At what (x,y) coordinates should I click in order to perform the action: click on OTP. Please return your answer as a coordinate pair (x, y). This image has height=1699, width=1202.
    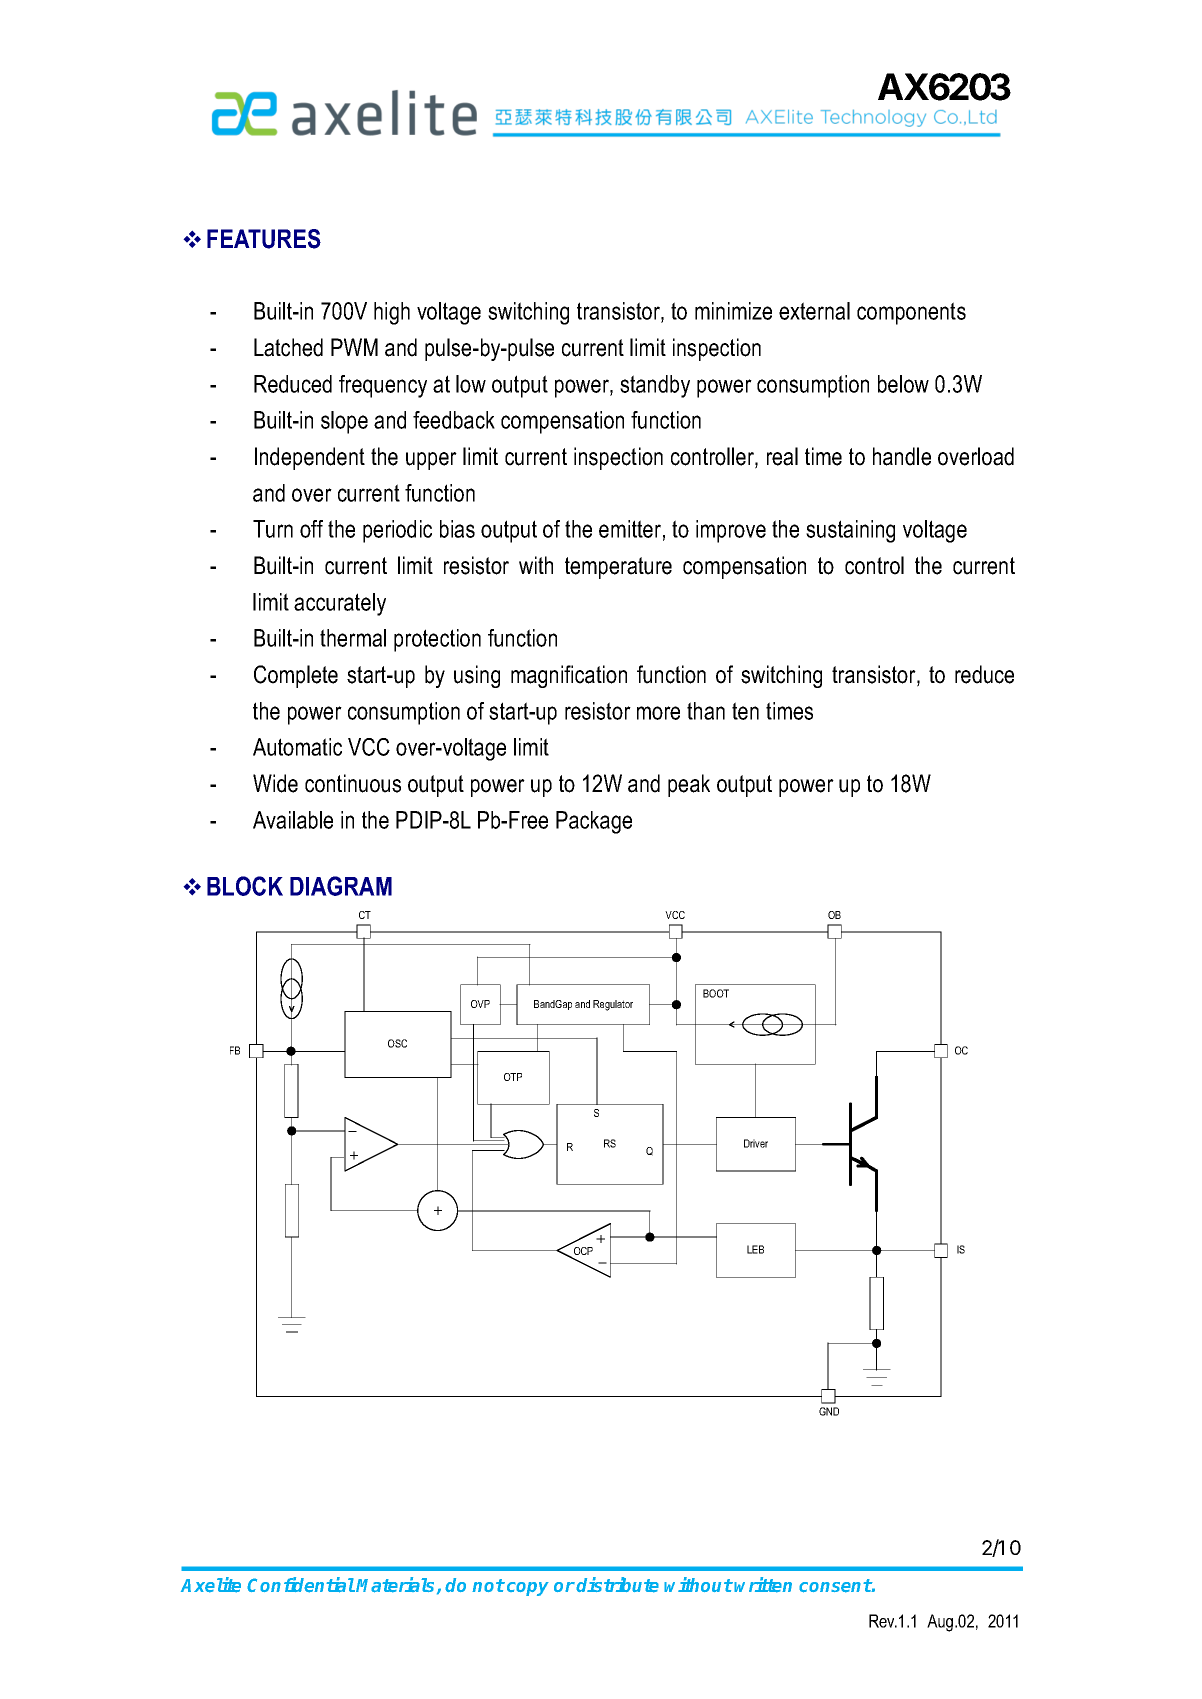
    Looking at the image, I should click on (513, 1077).
